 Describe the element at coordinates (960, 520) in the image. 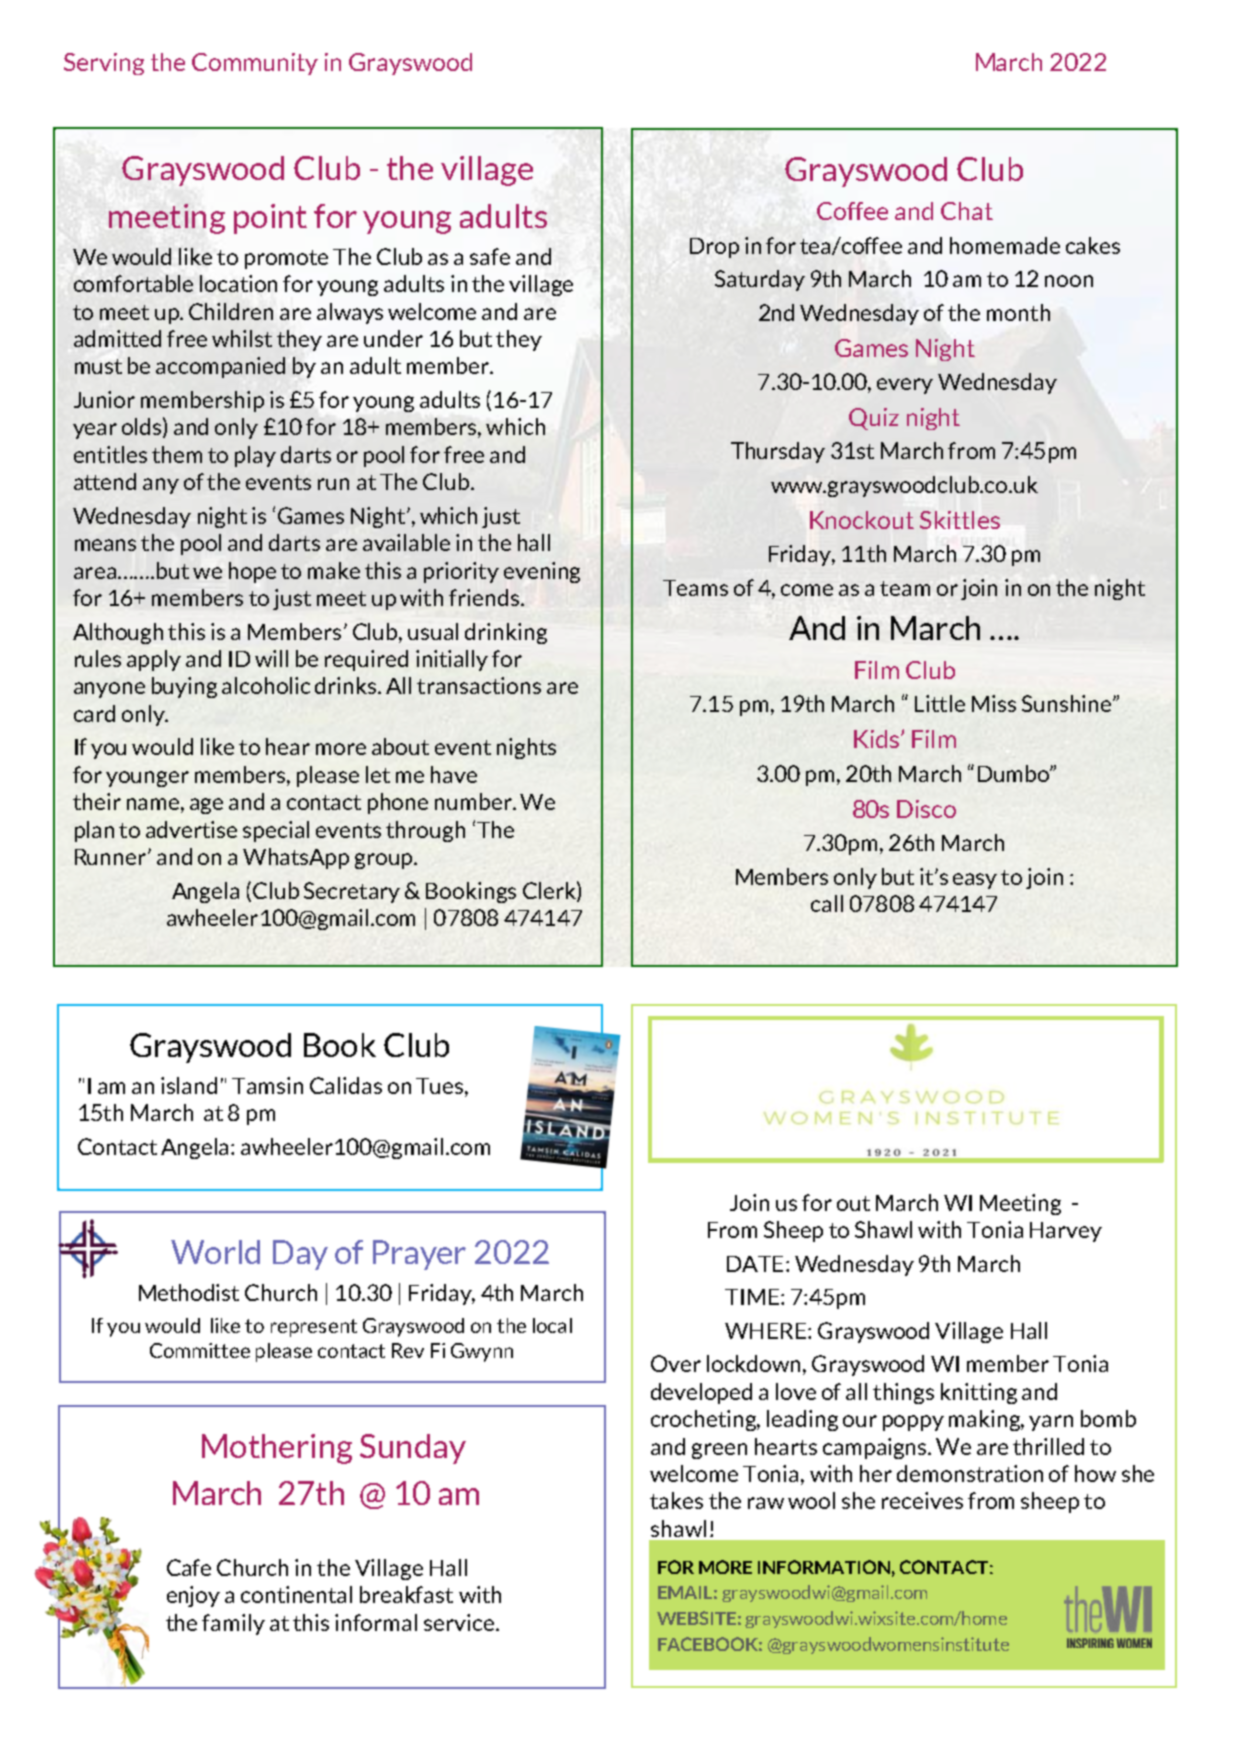

I see `Skittles` at that location.
